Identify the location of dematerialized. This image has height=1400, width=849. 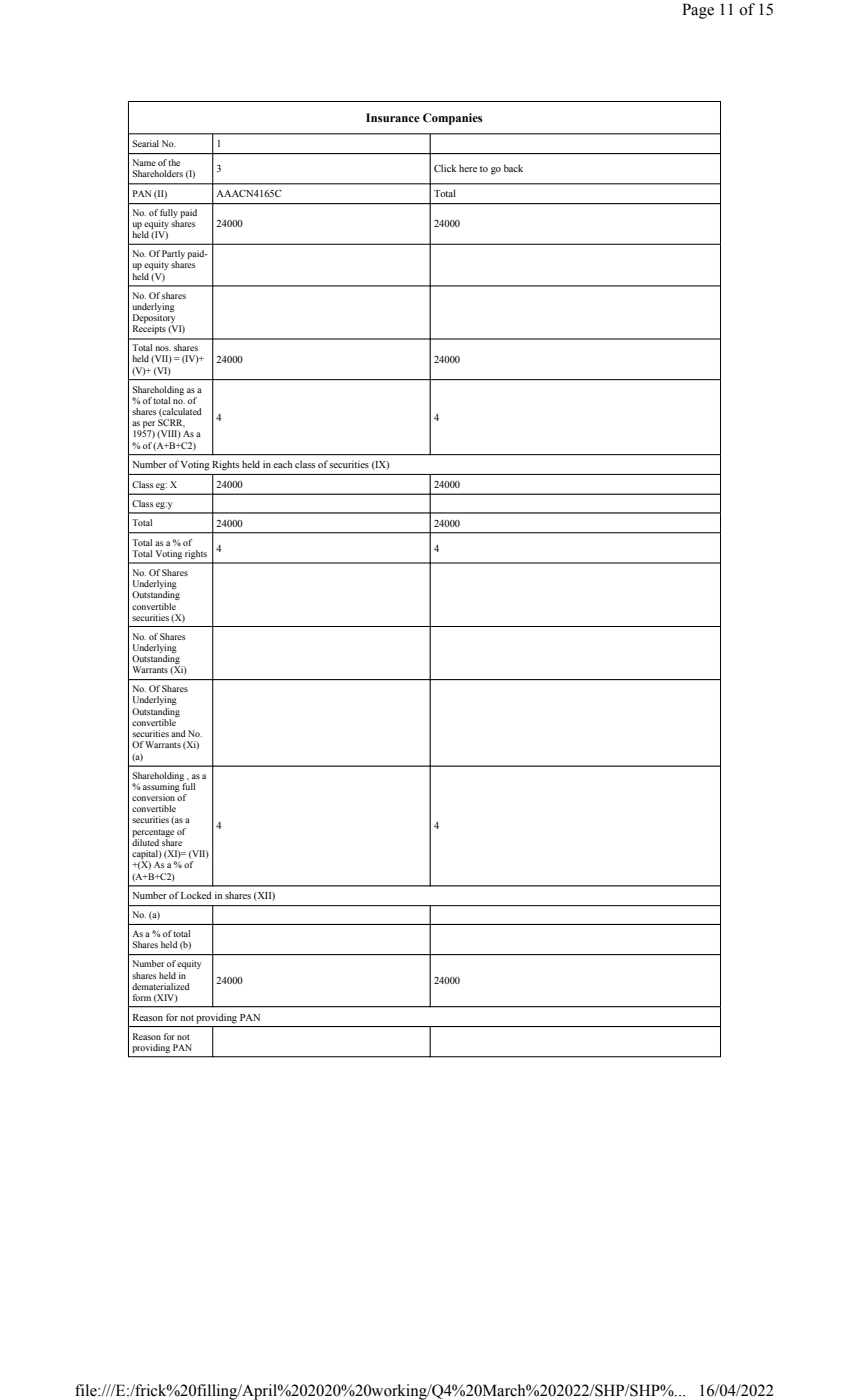
(161, 986).
